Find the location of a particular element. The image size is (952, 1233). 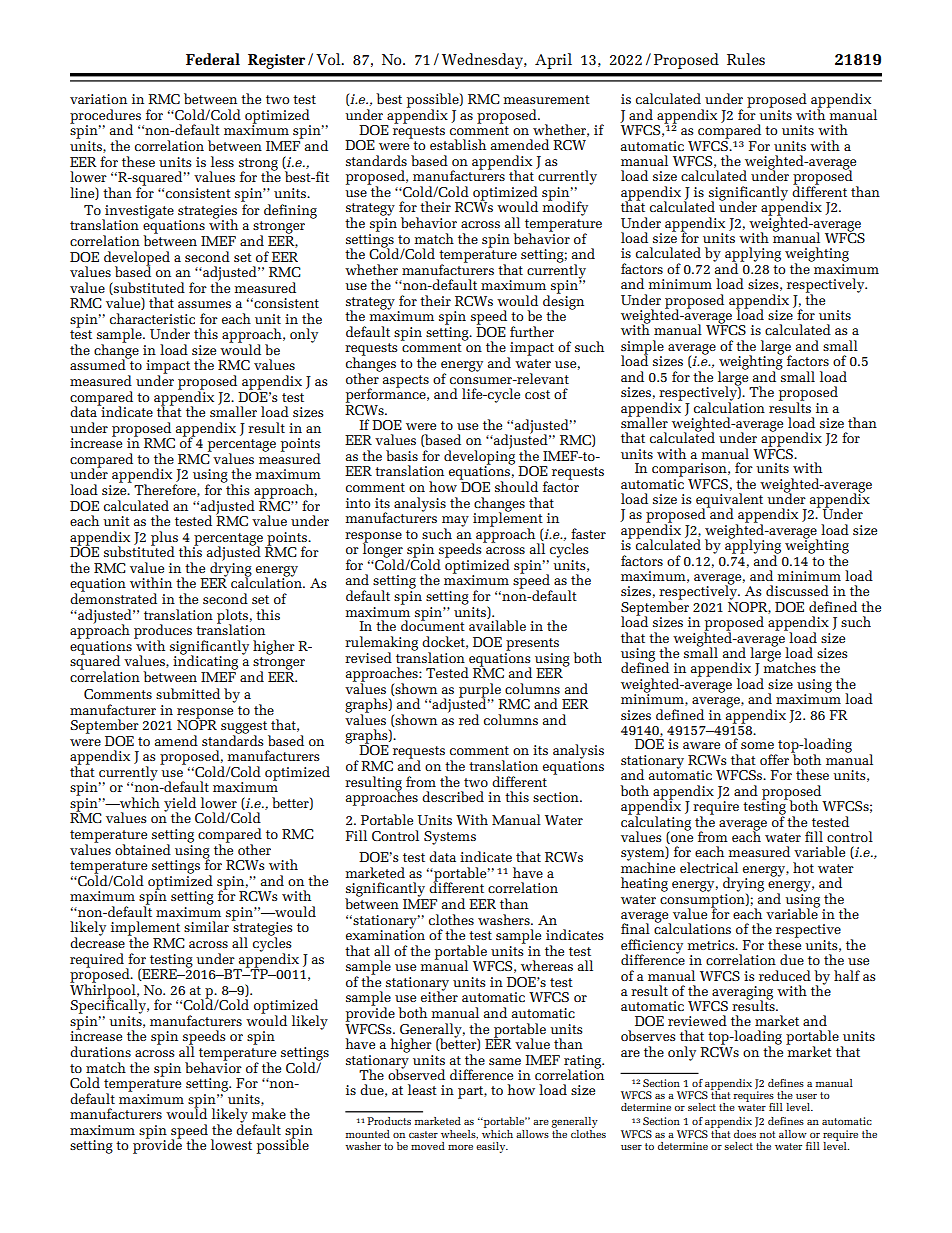

assumed is located at coordinates (99, 364).
